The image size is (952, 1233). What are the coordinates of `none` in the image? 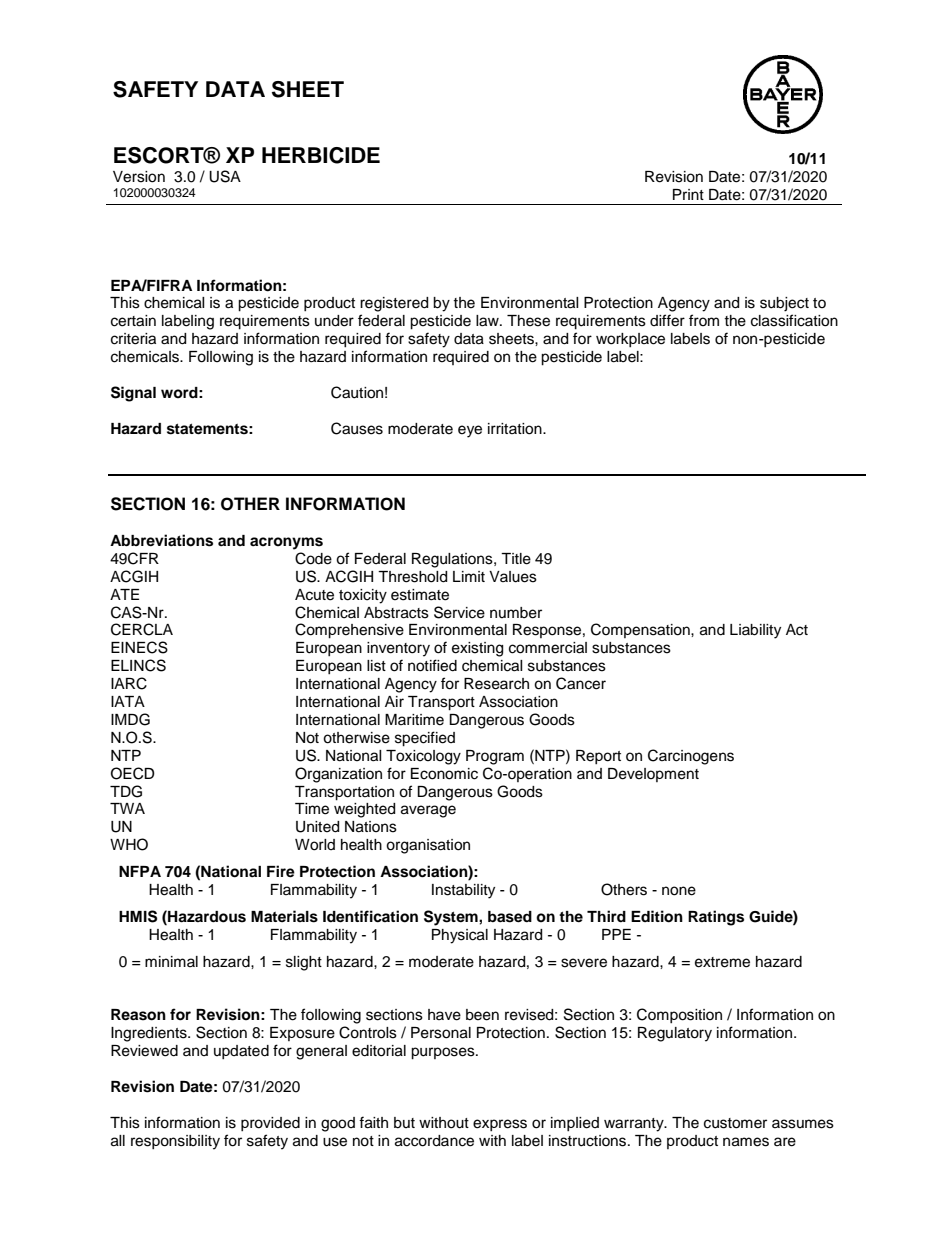 It's located at (679, 891).
